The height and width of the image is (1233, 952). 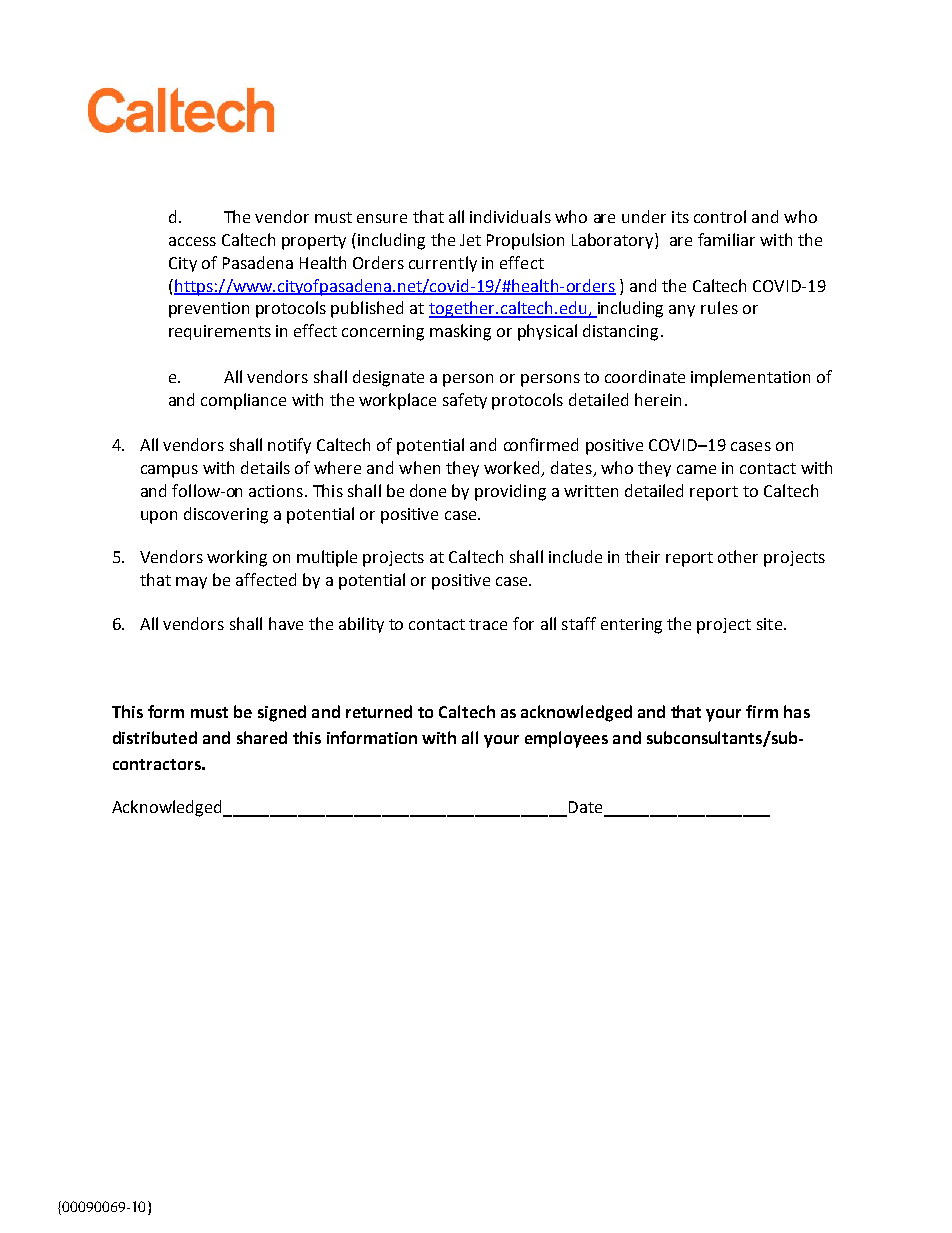 I want to click on rules, so click(x=719, y=307).
